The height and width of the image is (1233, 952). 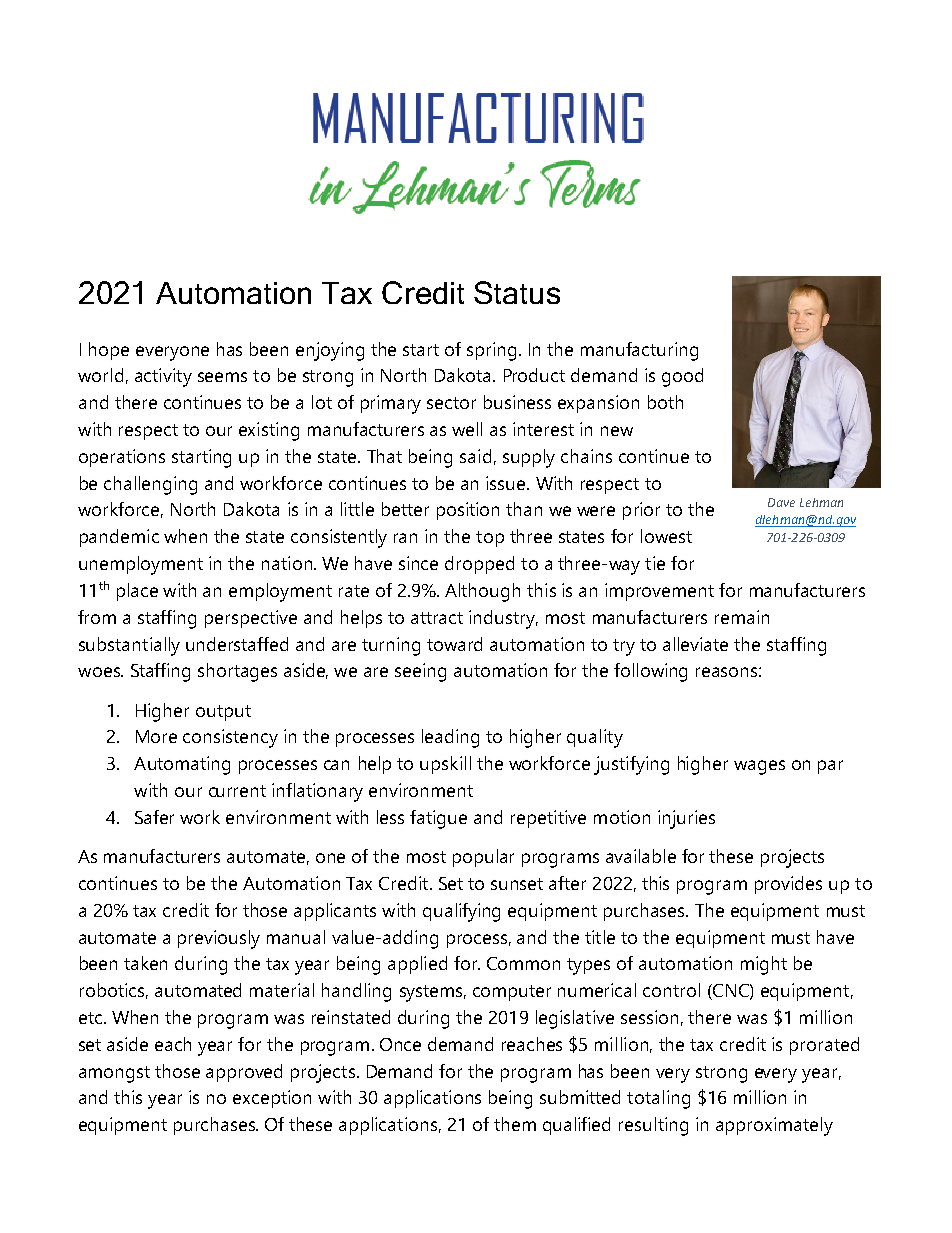 What do you see at coordinates (223, 713) in the image?
I see `output` at bounding box center [223, 713].
